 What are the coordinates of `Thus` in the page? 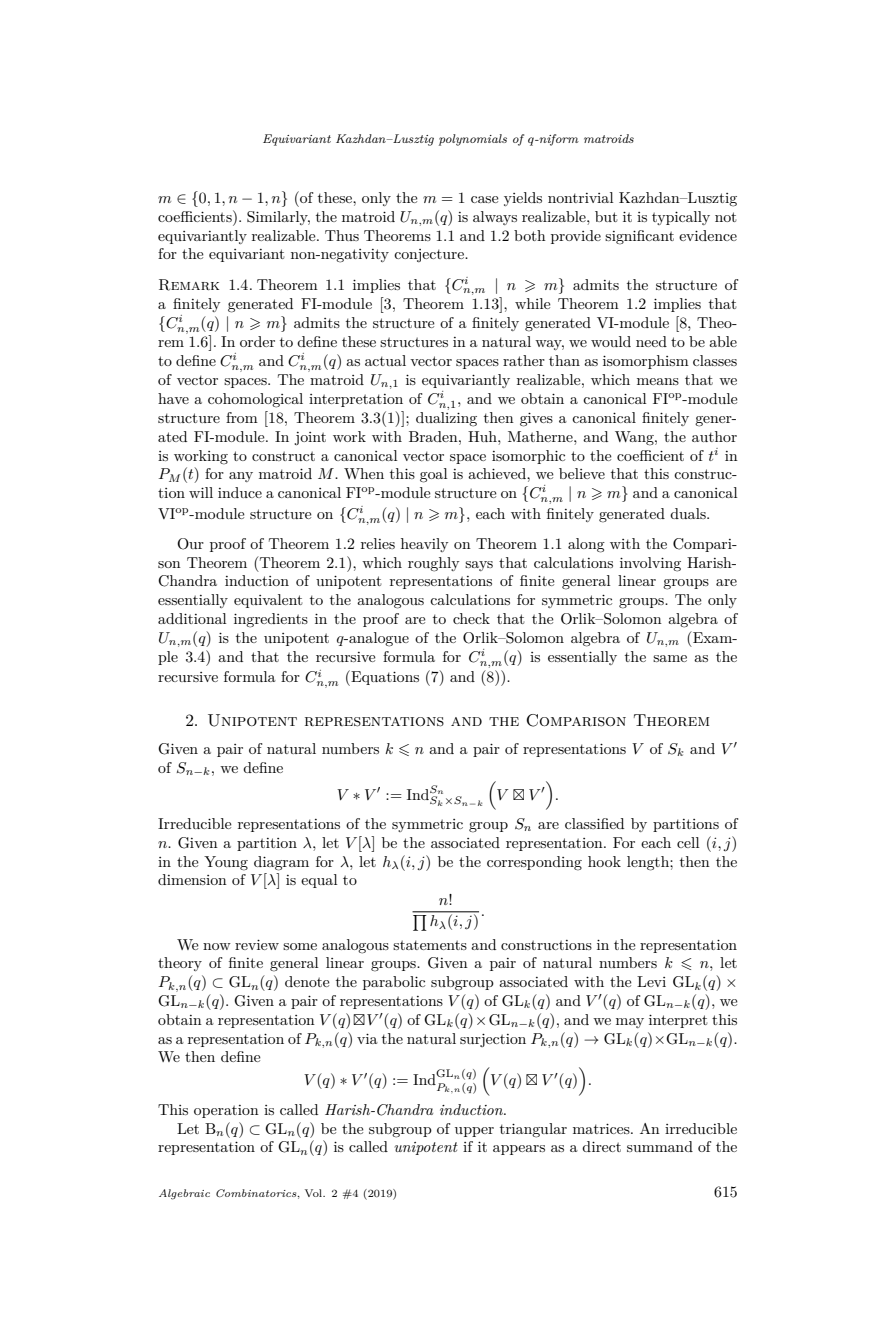 It's located at (342, 235).
